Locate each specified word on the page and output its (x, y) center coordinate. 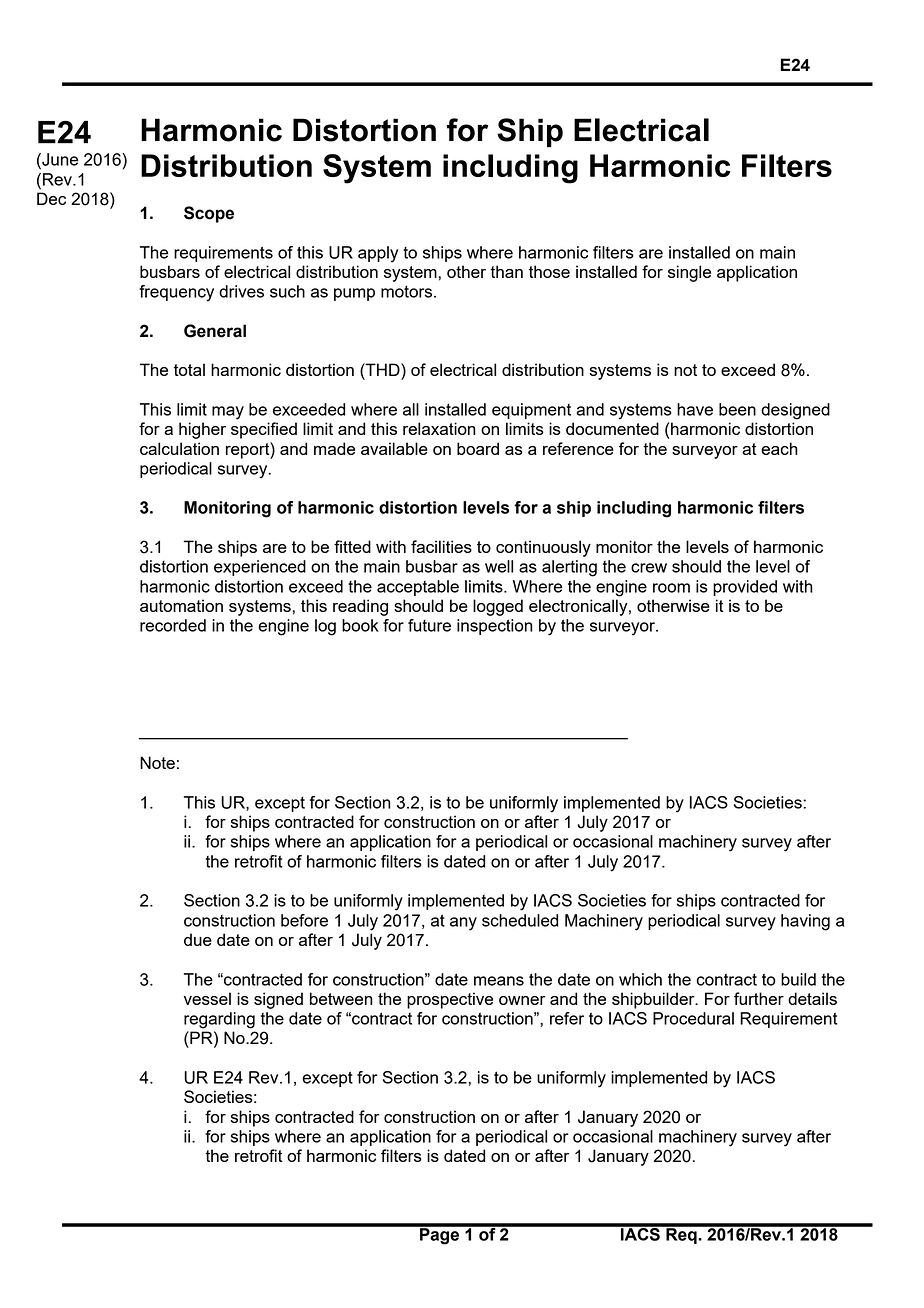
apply (378, 254)
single (689, 273)
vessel (207, 998)
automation (181, 605)
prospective (450, 1000)
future (429, 625)
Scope (209, 214)
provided (745, 588)
